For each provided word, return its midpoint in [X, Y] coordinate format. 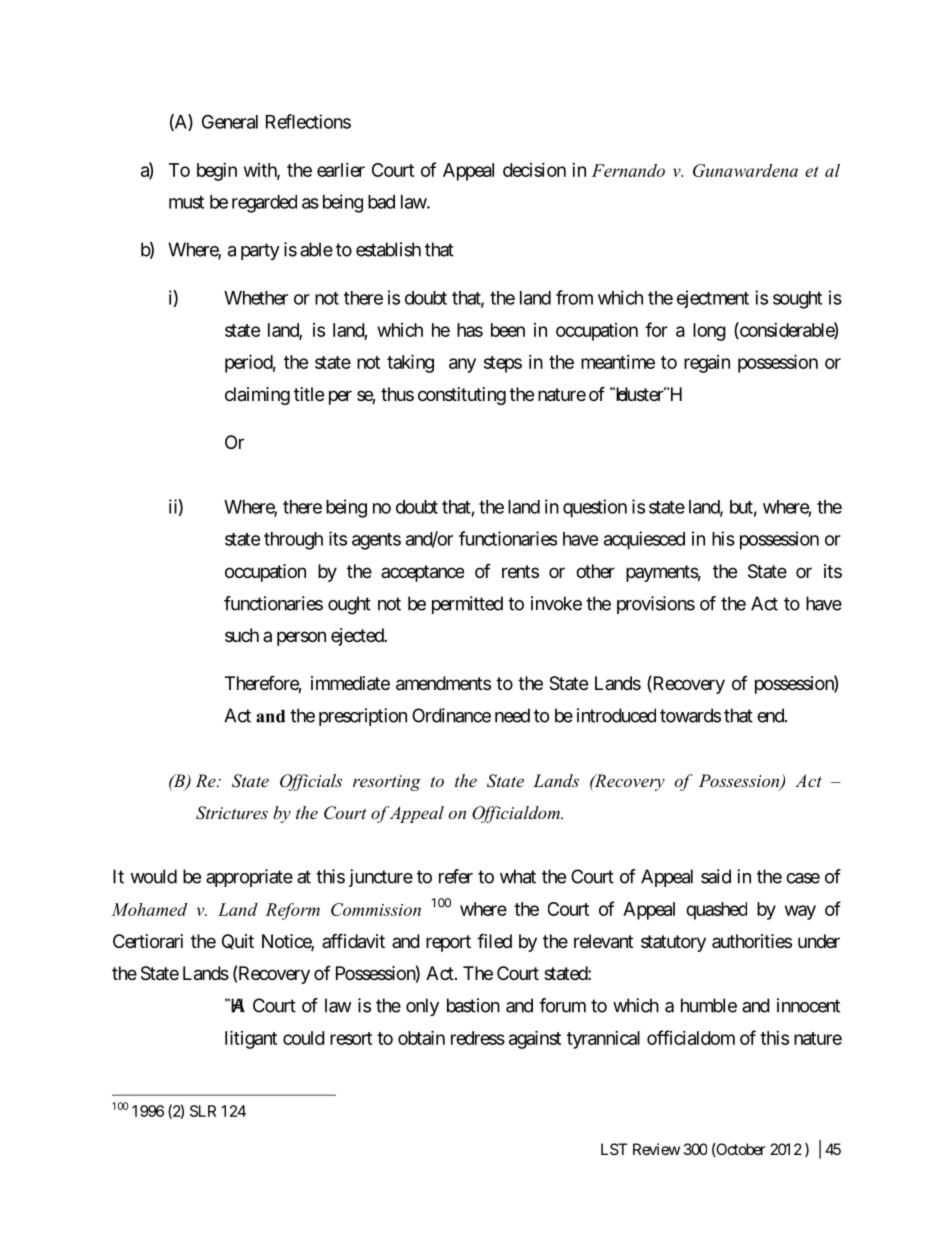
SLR [203, 1111]
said [716, 876]
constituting [462, 396]
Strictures [232, 813]
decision [534, 170]
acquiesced [644, 540]
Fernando [628, 170]
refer [456, 876]
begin [217, 172]
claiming [257, 396]
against [535, 1039]
